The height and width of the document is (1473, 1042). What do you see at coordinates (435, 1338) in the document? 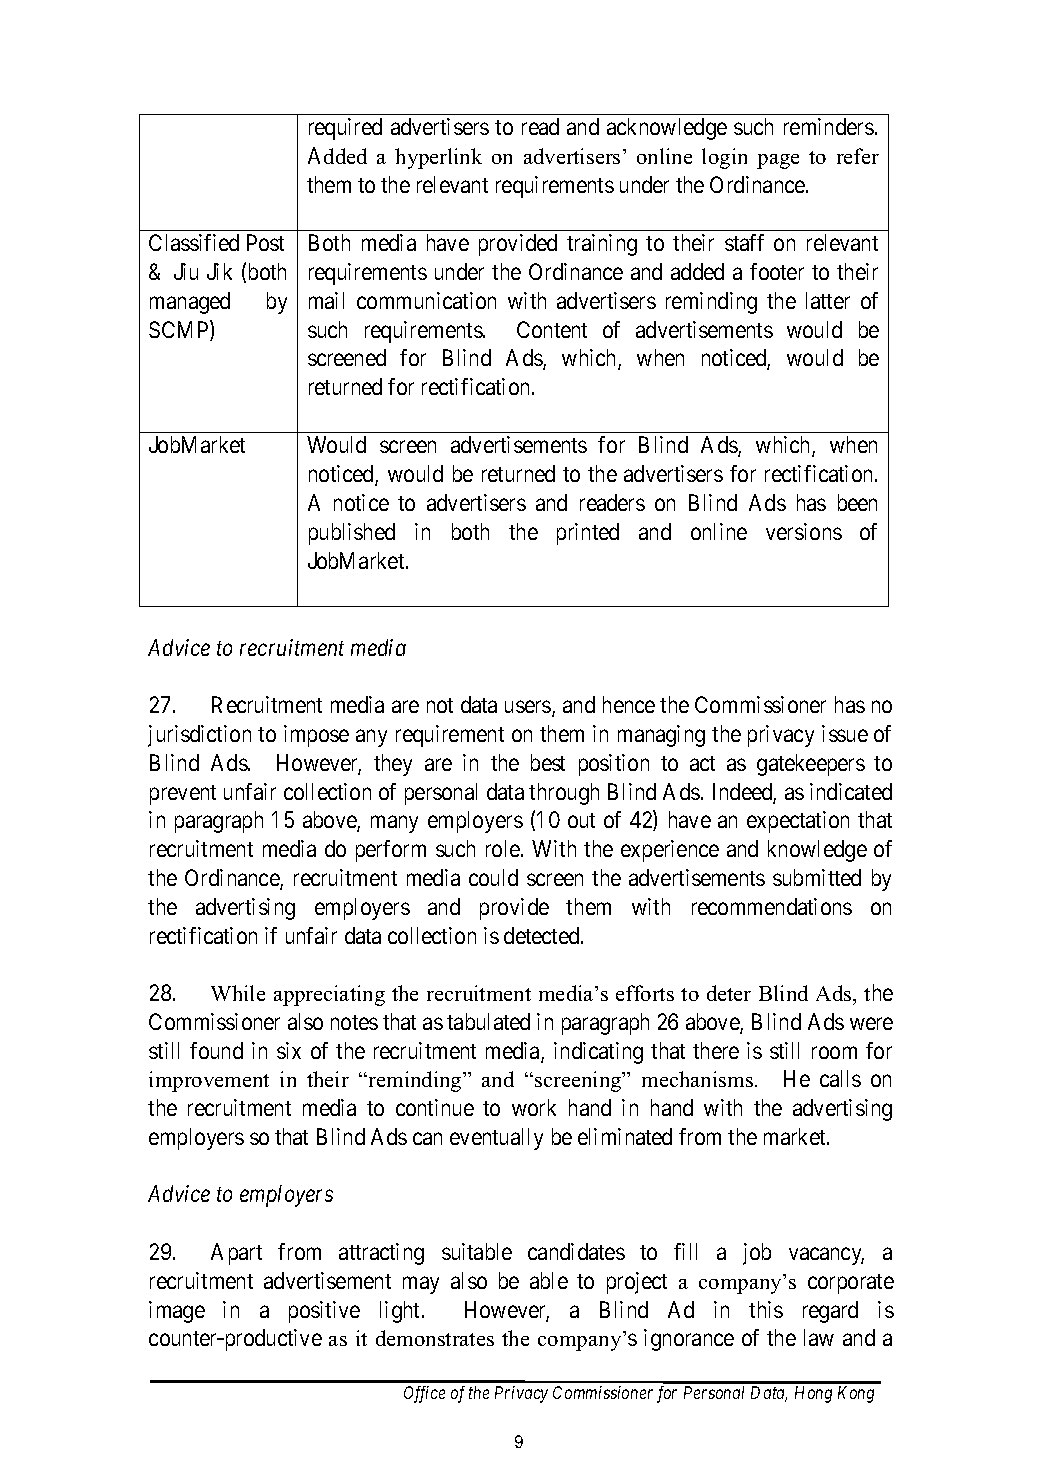
I see `demonstrates` at bounding box center [435, 1338].
